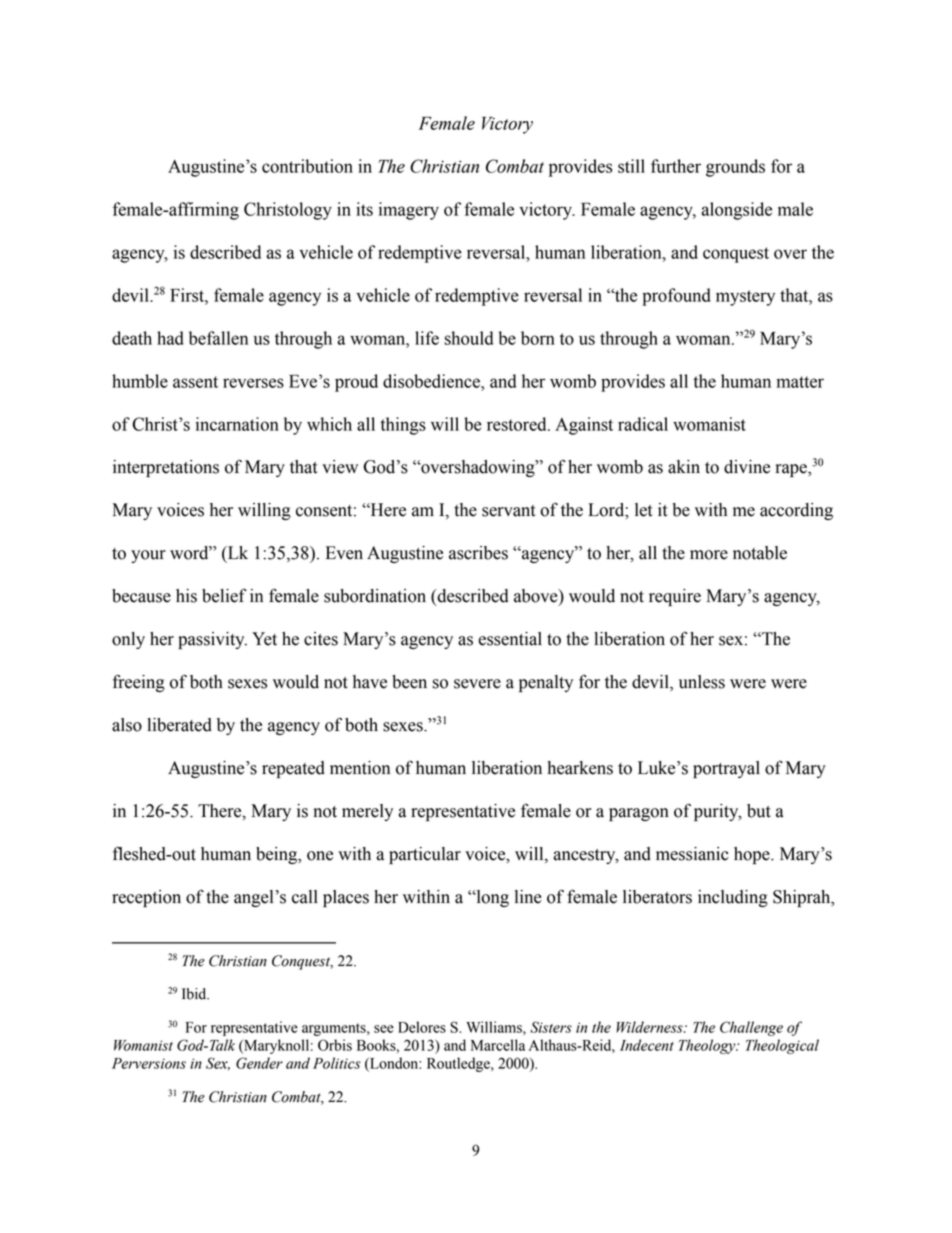 This screenshot has height=1233, width=952. I want to click on radical, so click(643, 424).
